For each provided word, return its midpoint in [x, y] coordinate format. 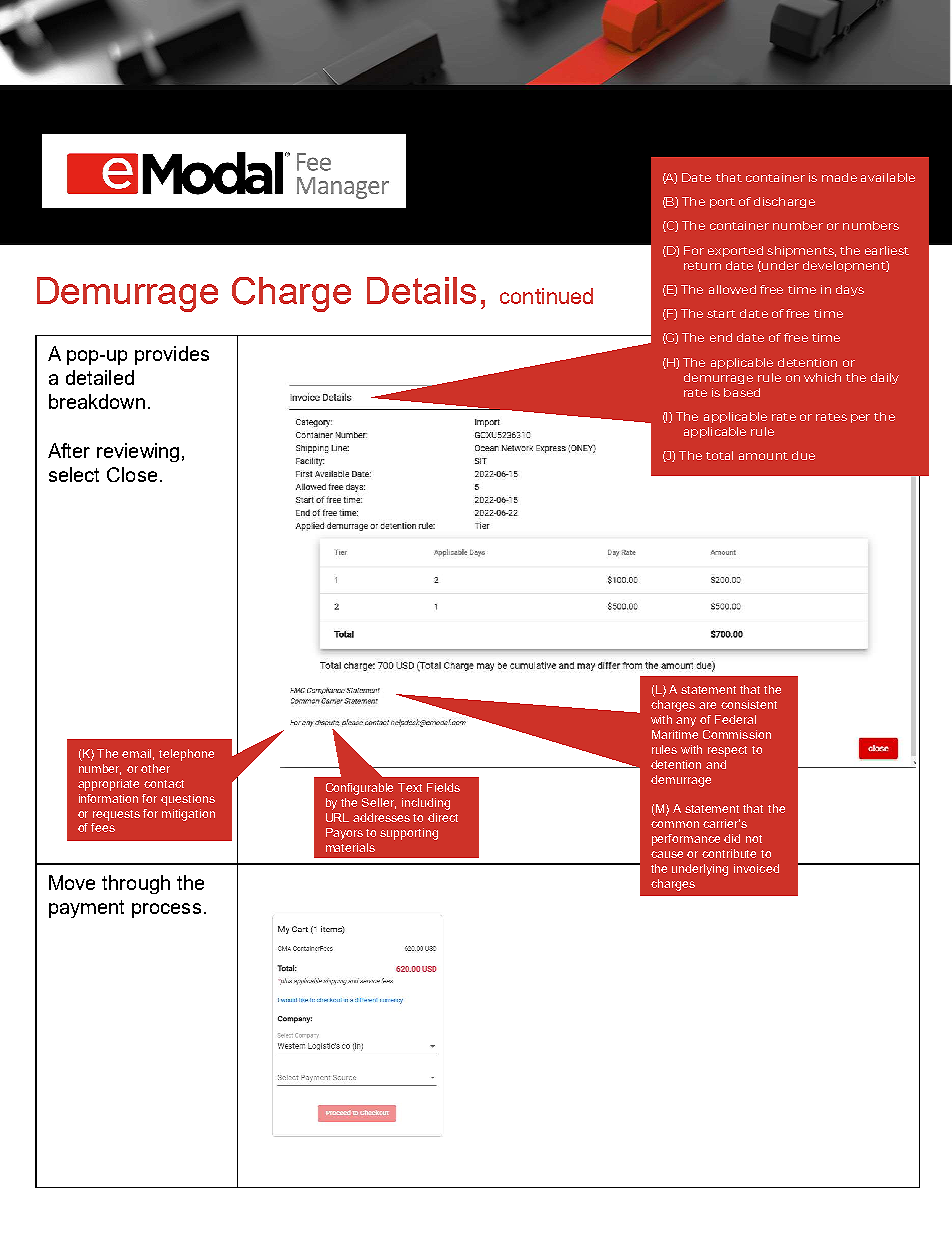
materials [350, 847]
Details [421, 290]
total [719, 455]
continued [546, 296]
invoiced [756, 868]
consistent [749, 704]
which [822, 377]
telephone [186, 755]
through [136, 884]
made [839, 177]
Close [132, 474]
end [721, 337]
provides [172, 355]
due [803, 455]
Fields [443, 787]
